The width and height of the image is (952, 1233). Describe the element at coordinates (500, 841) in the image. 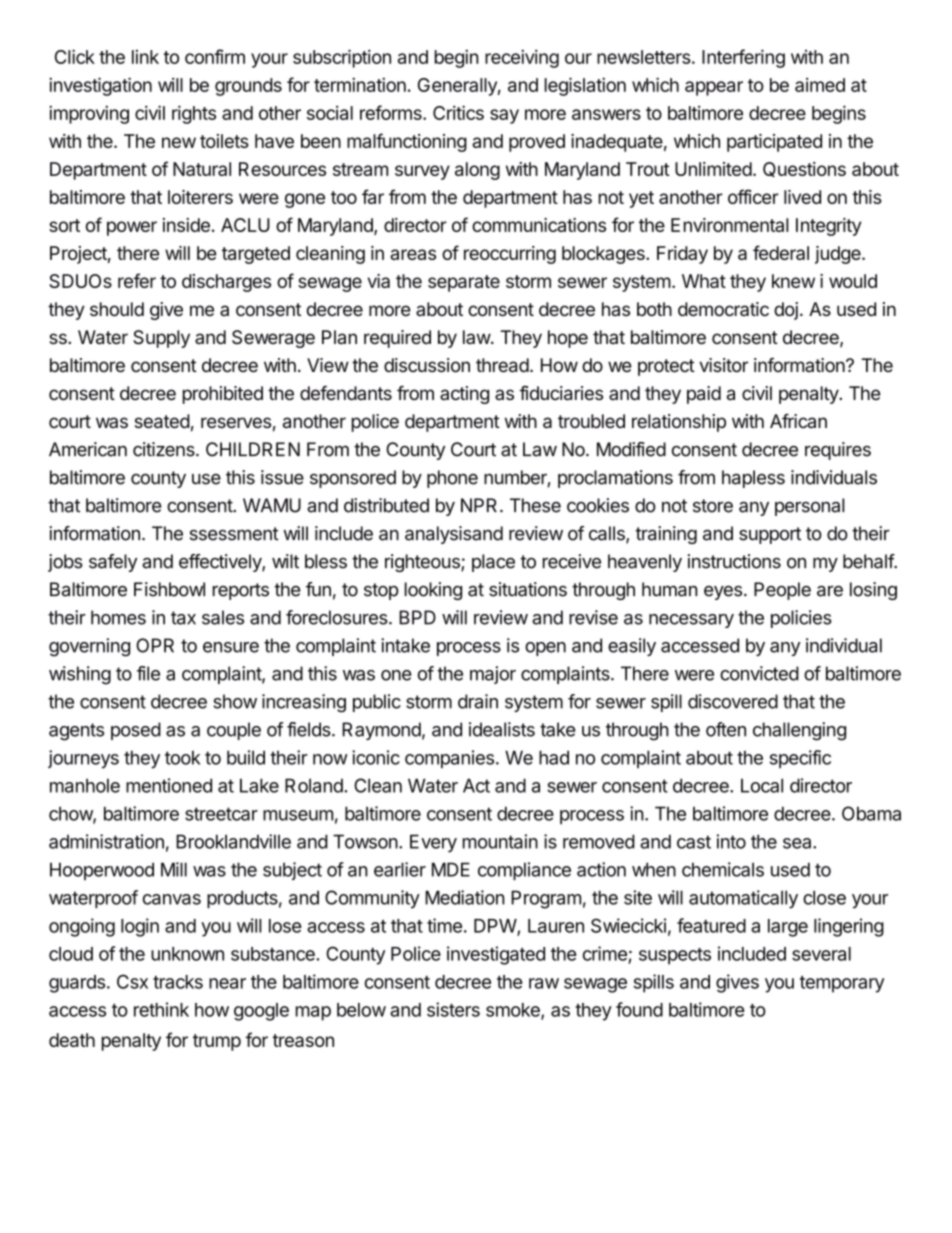

I see `mountain` at that location.
